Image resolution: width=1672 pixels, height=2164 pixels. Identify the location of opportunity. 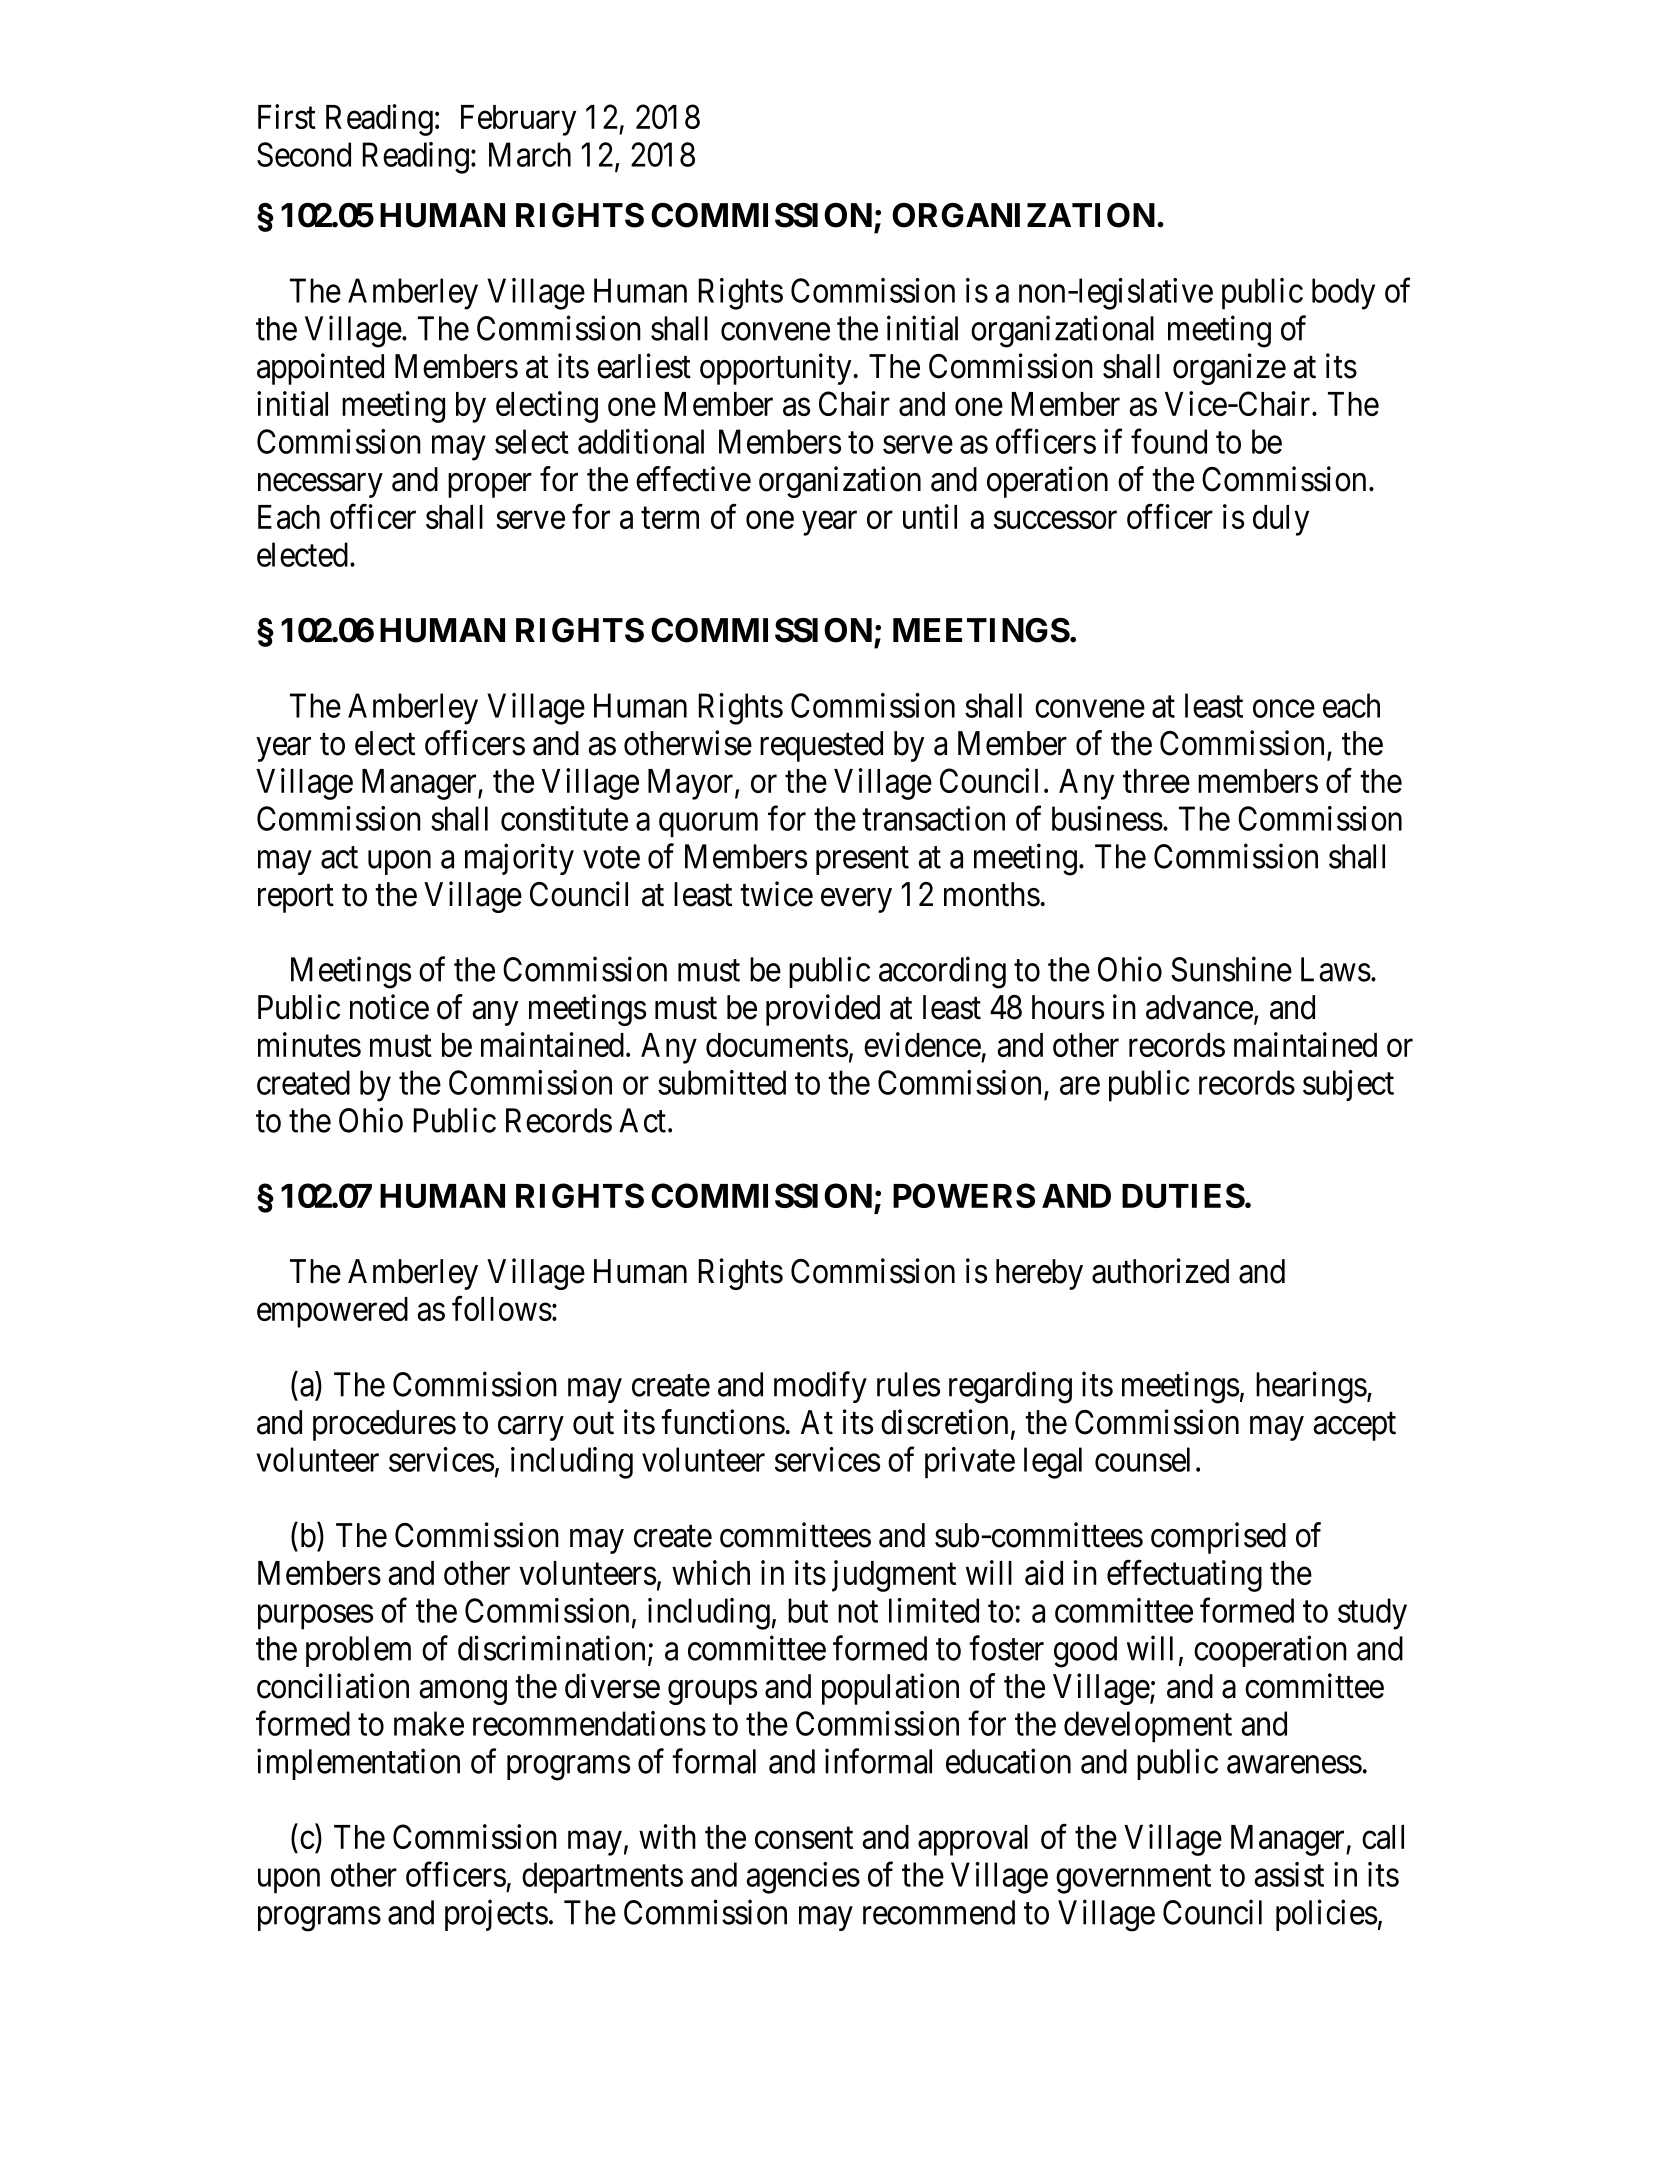
(775, 369).
